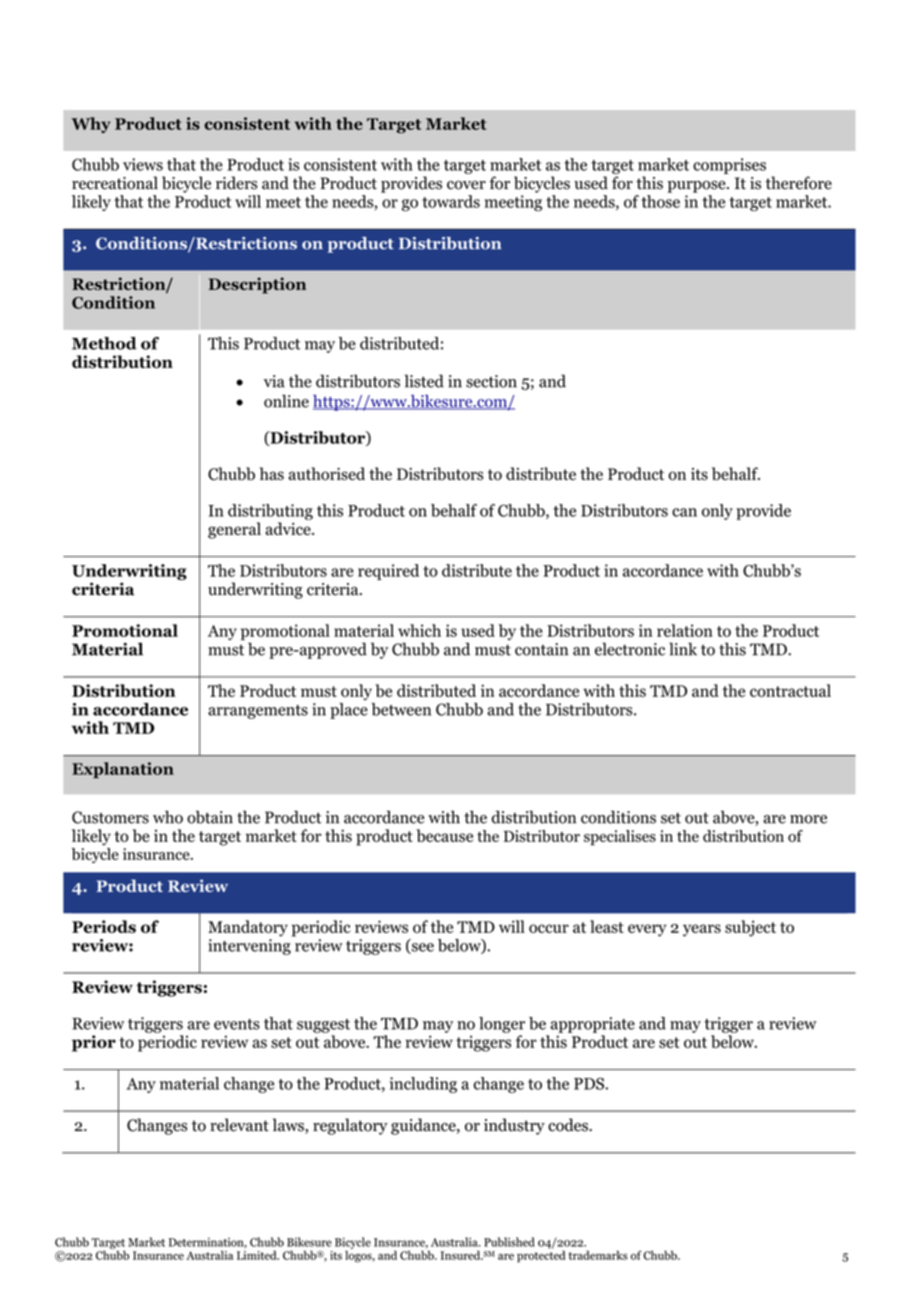 The width and height of the screenshot is (924, 1308). What do you see at coordinates (466, 185) in the screenshot?
I see `cover` at bounding box center [466, 185].
